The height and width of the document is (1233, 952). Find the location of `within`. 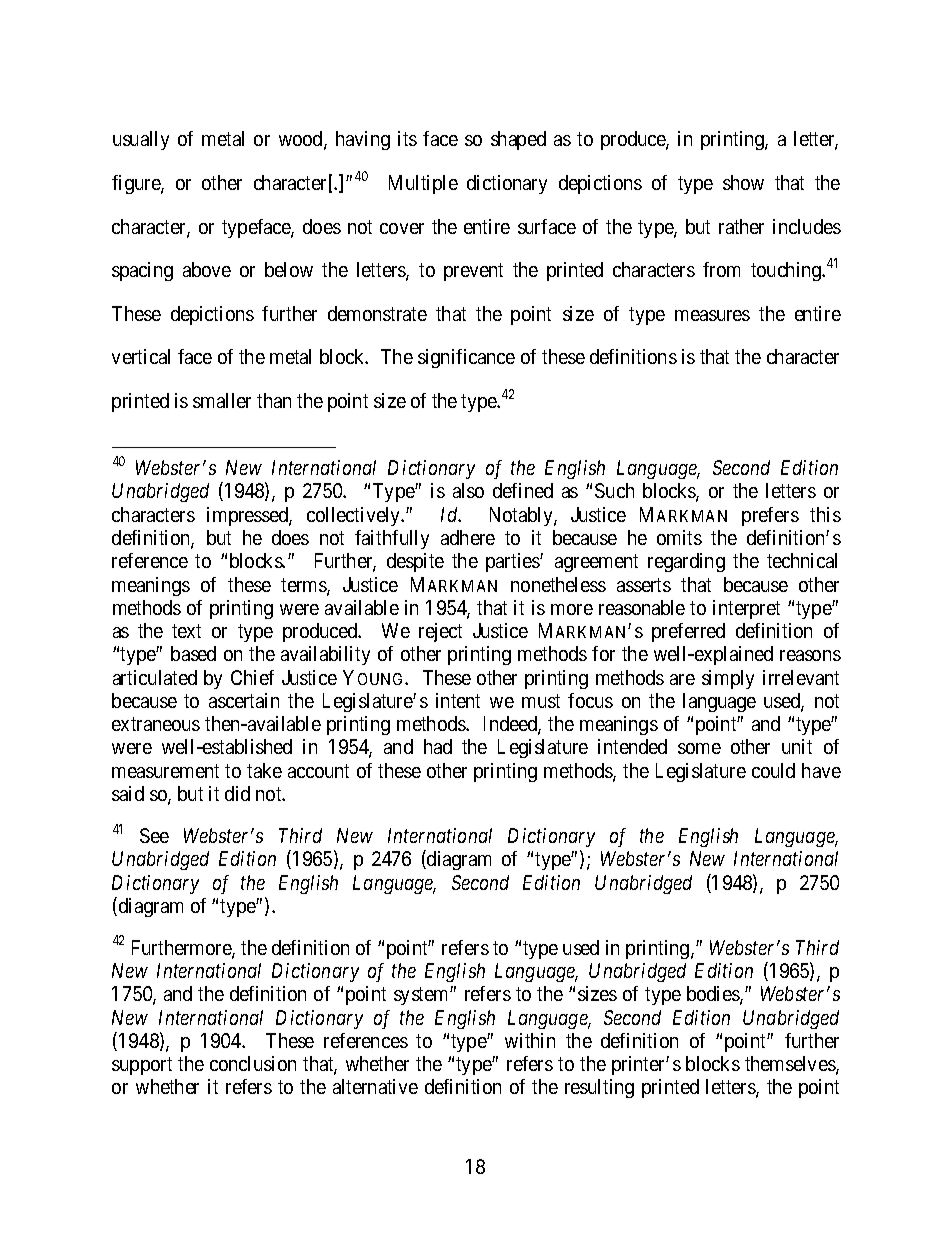

within is located at coordinates (530, 1040).
